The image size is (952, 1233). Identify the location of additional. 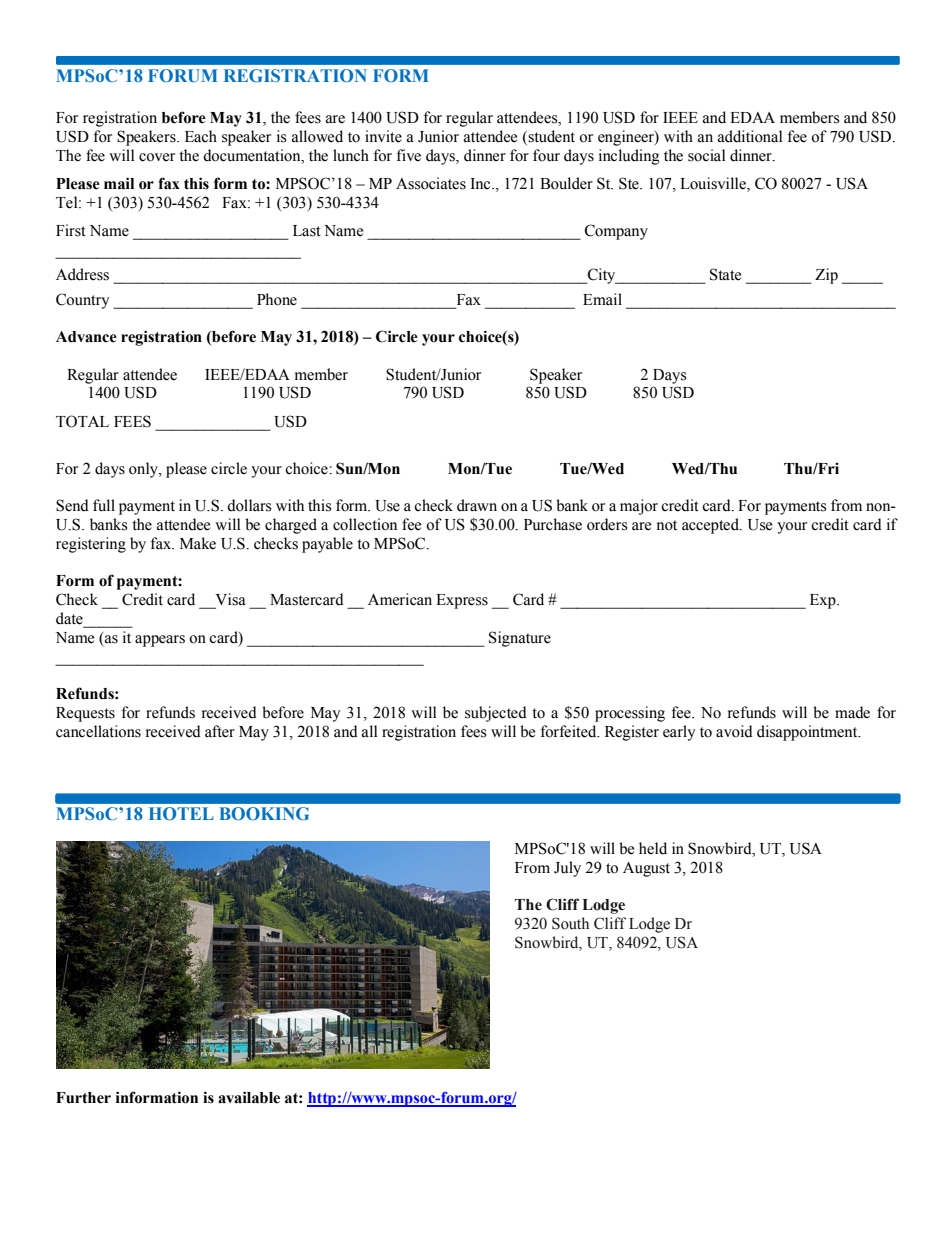
(750, 136).
